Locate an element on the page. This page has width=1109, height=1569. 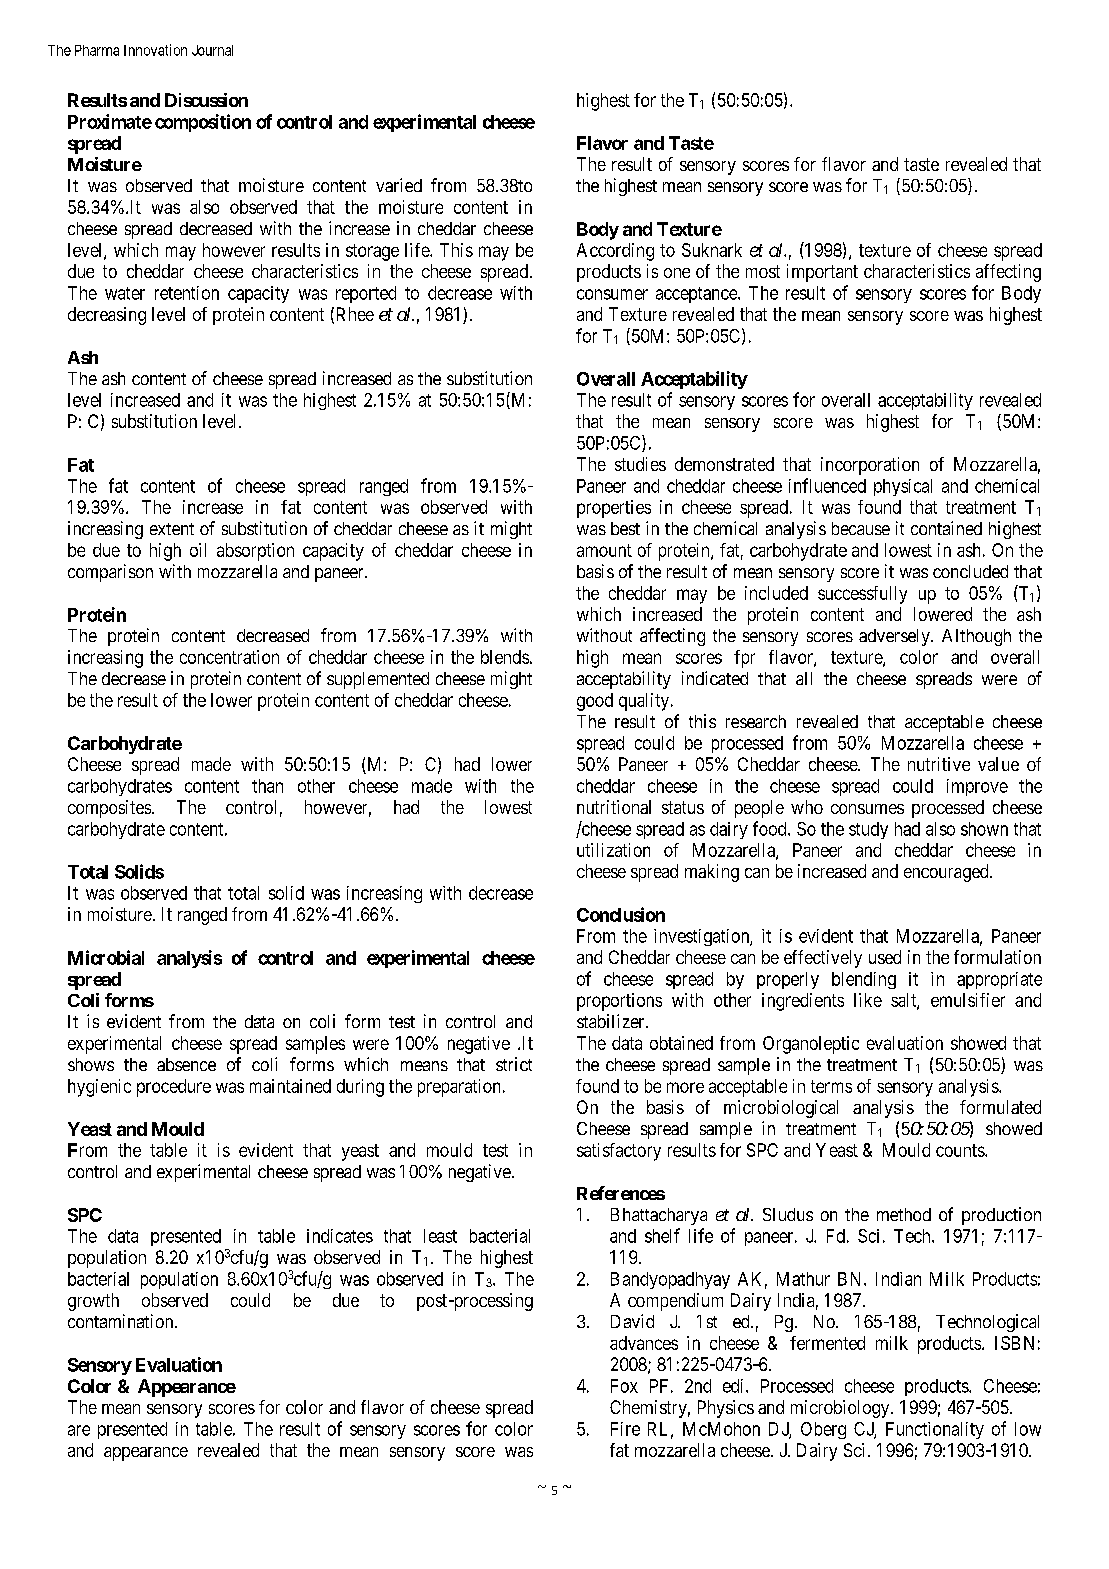
Fox is located at coordinates (624, 1386).
